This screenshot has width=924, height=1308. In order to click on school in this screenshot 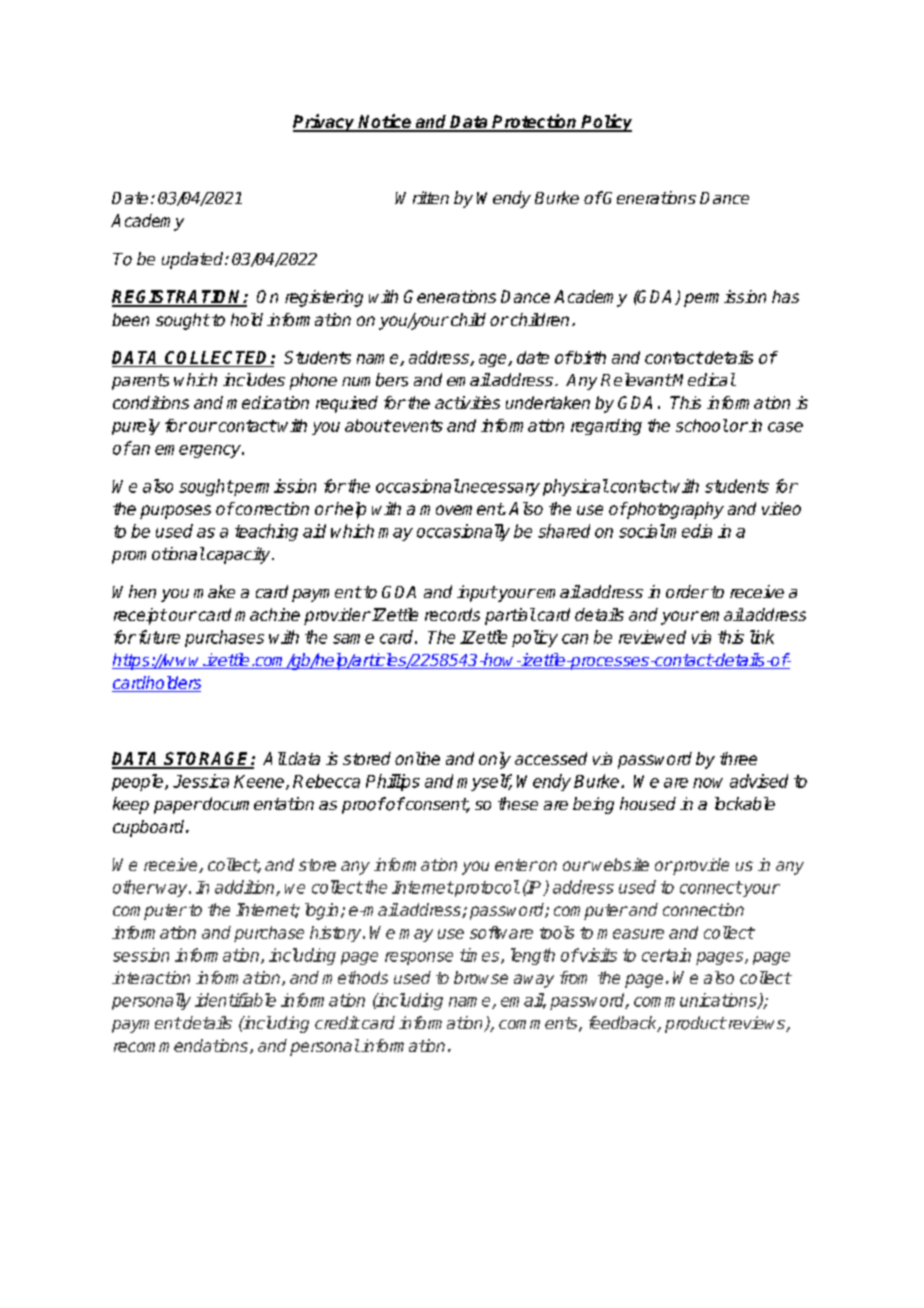, I will do `click(702, 425)`.
